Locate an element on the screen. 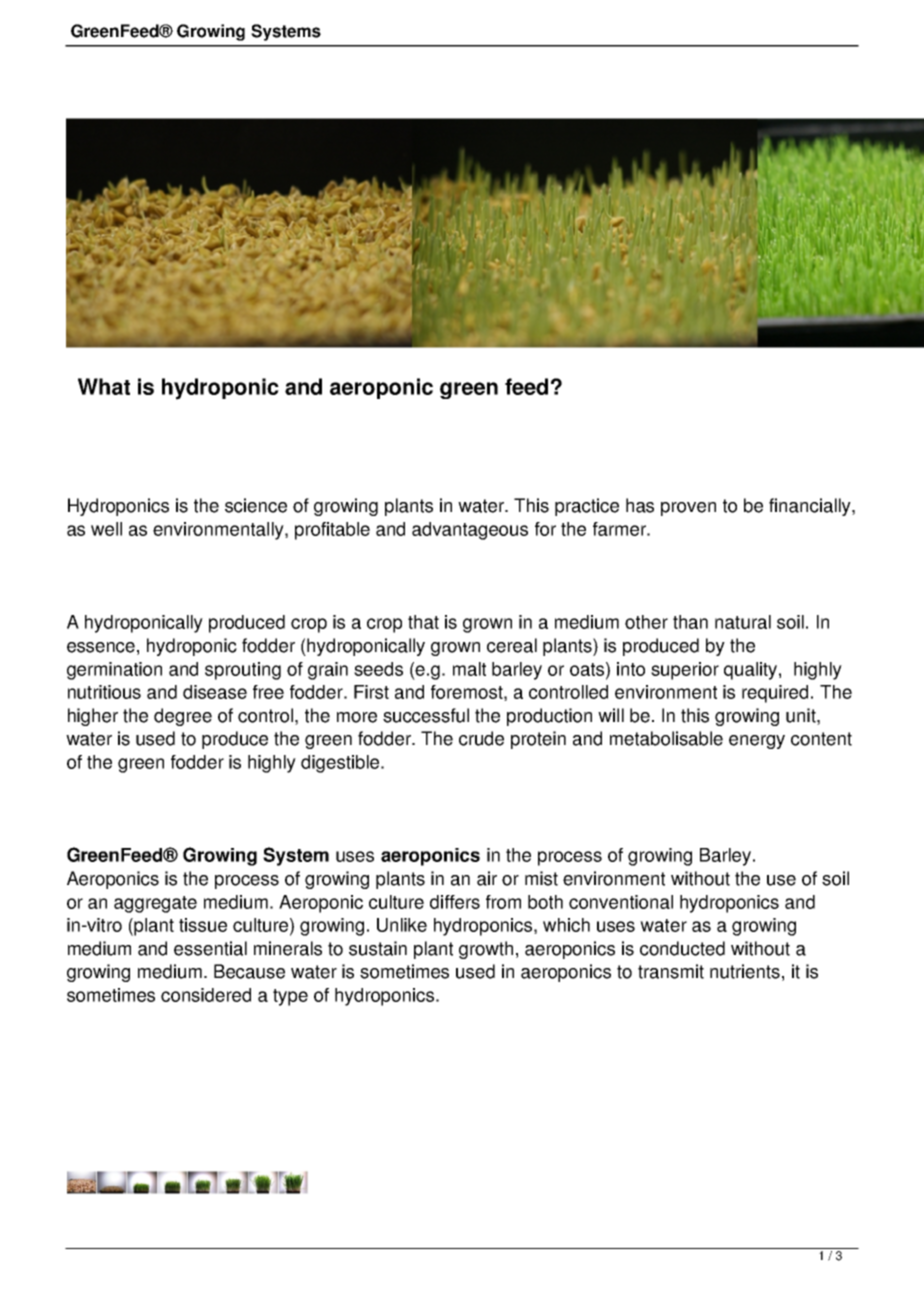 The image size is (924, 1308). What is located at coordinates (104, 386).
